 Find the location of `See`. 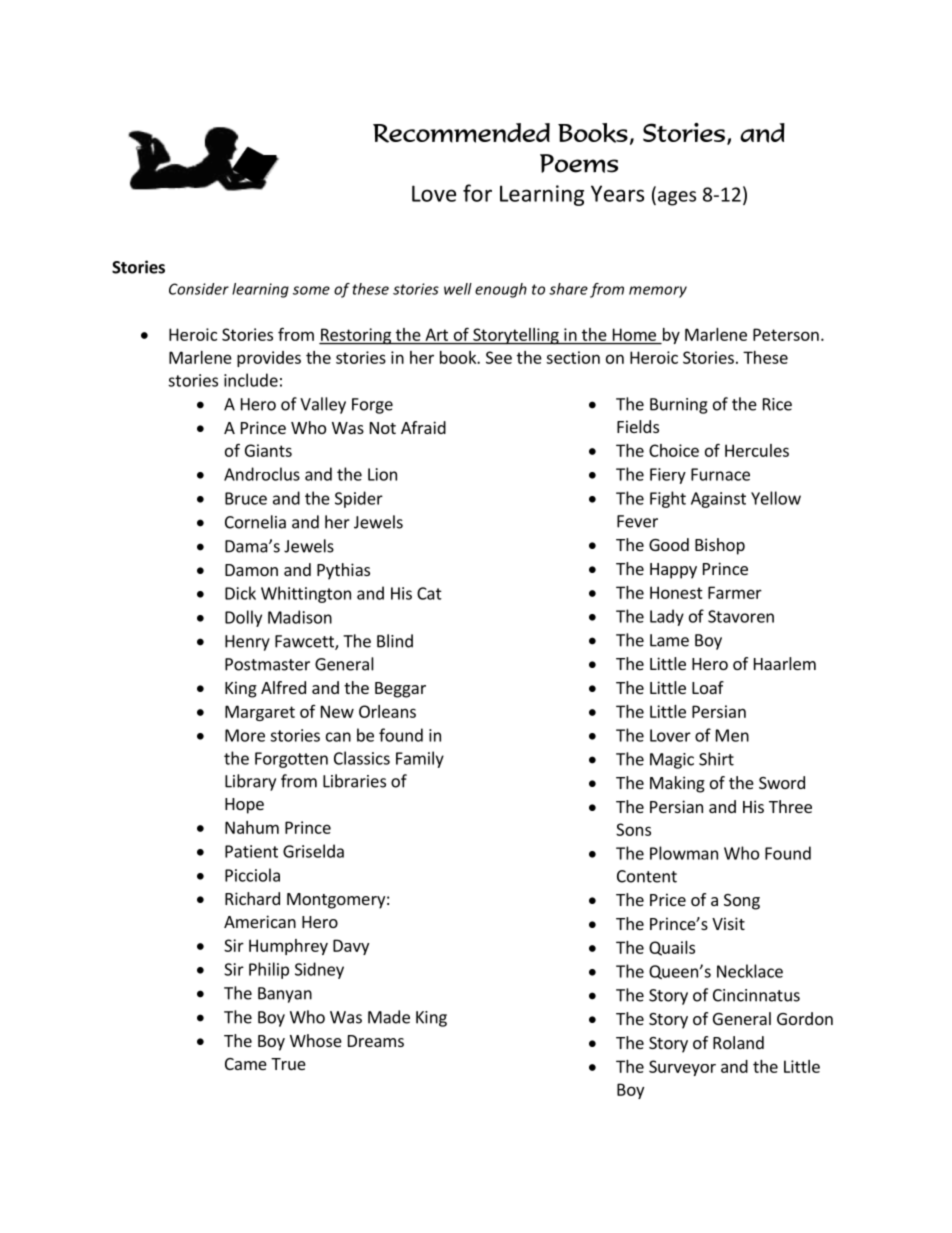

See is located at coordinates (499, 357).
